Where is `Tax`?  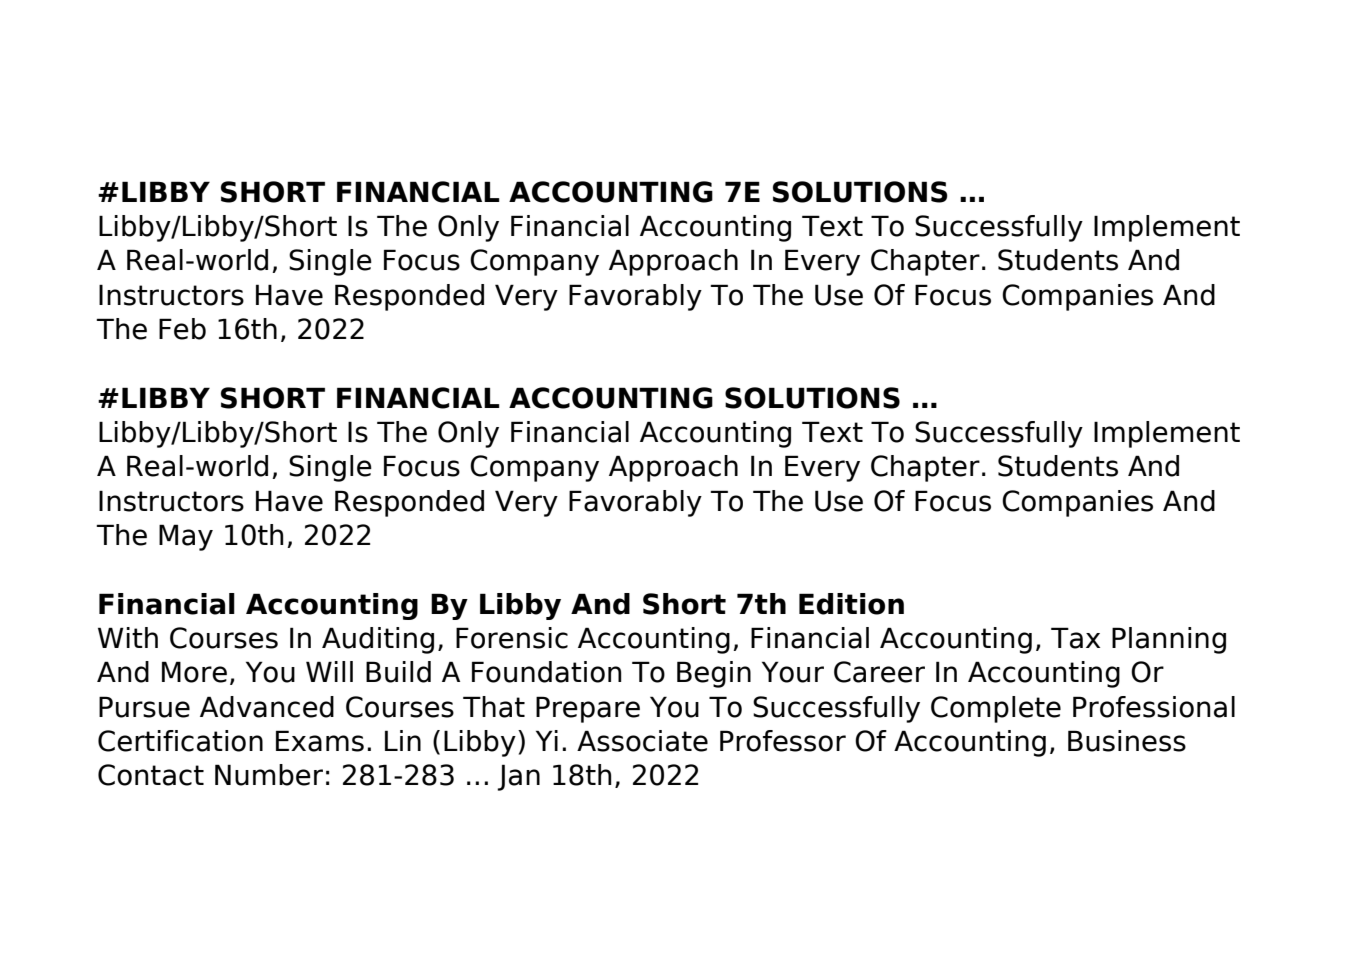
Tax is located at coordinates (1075, 638).
